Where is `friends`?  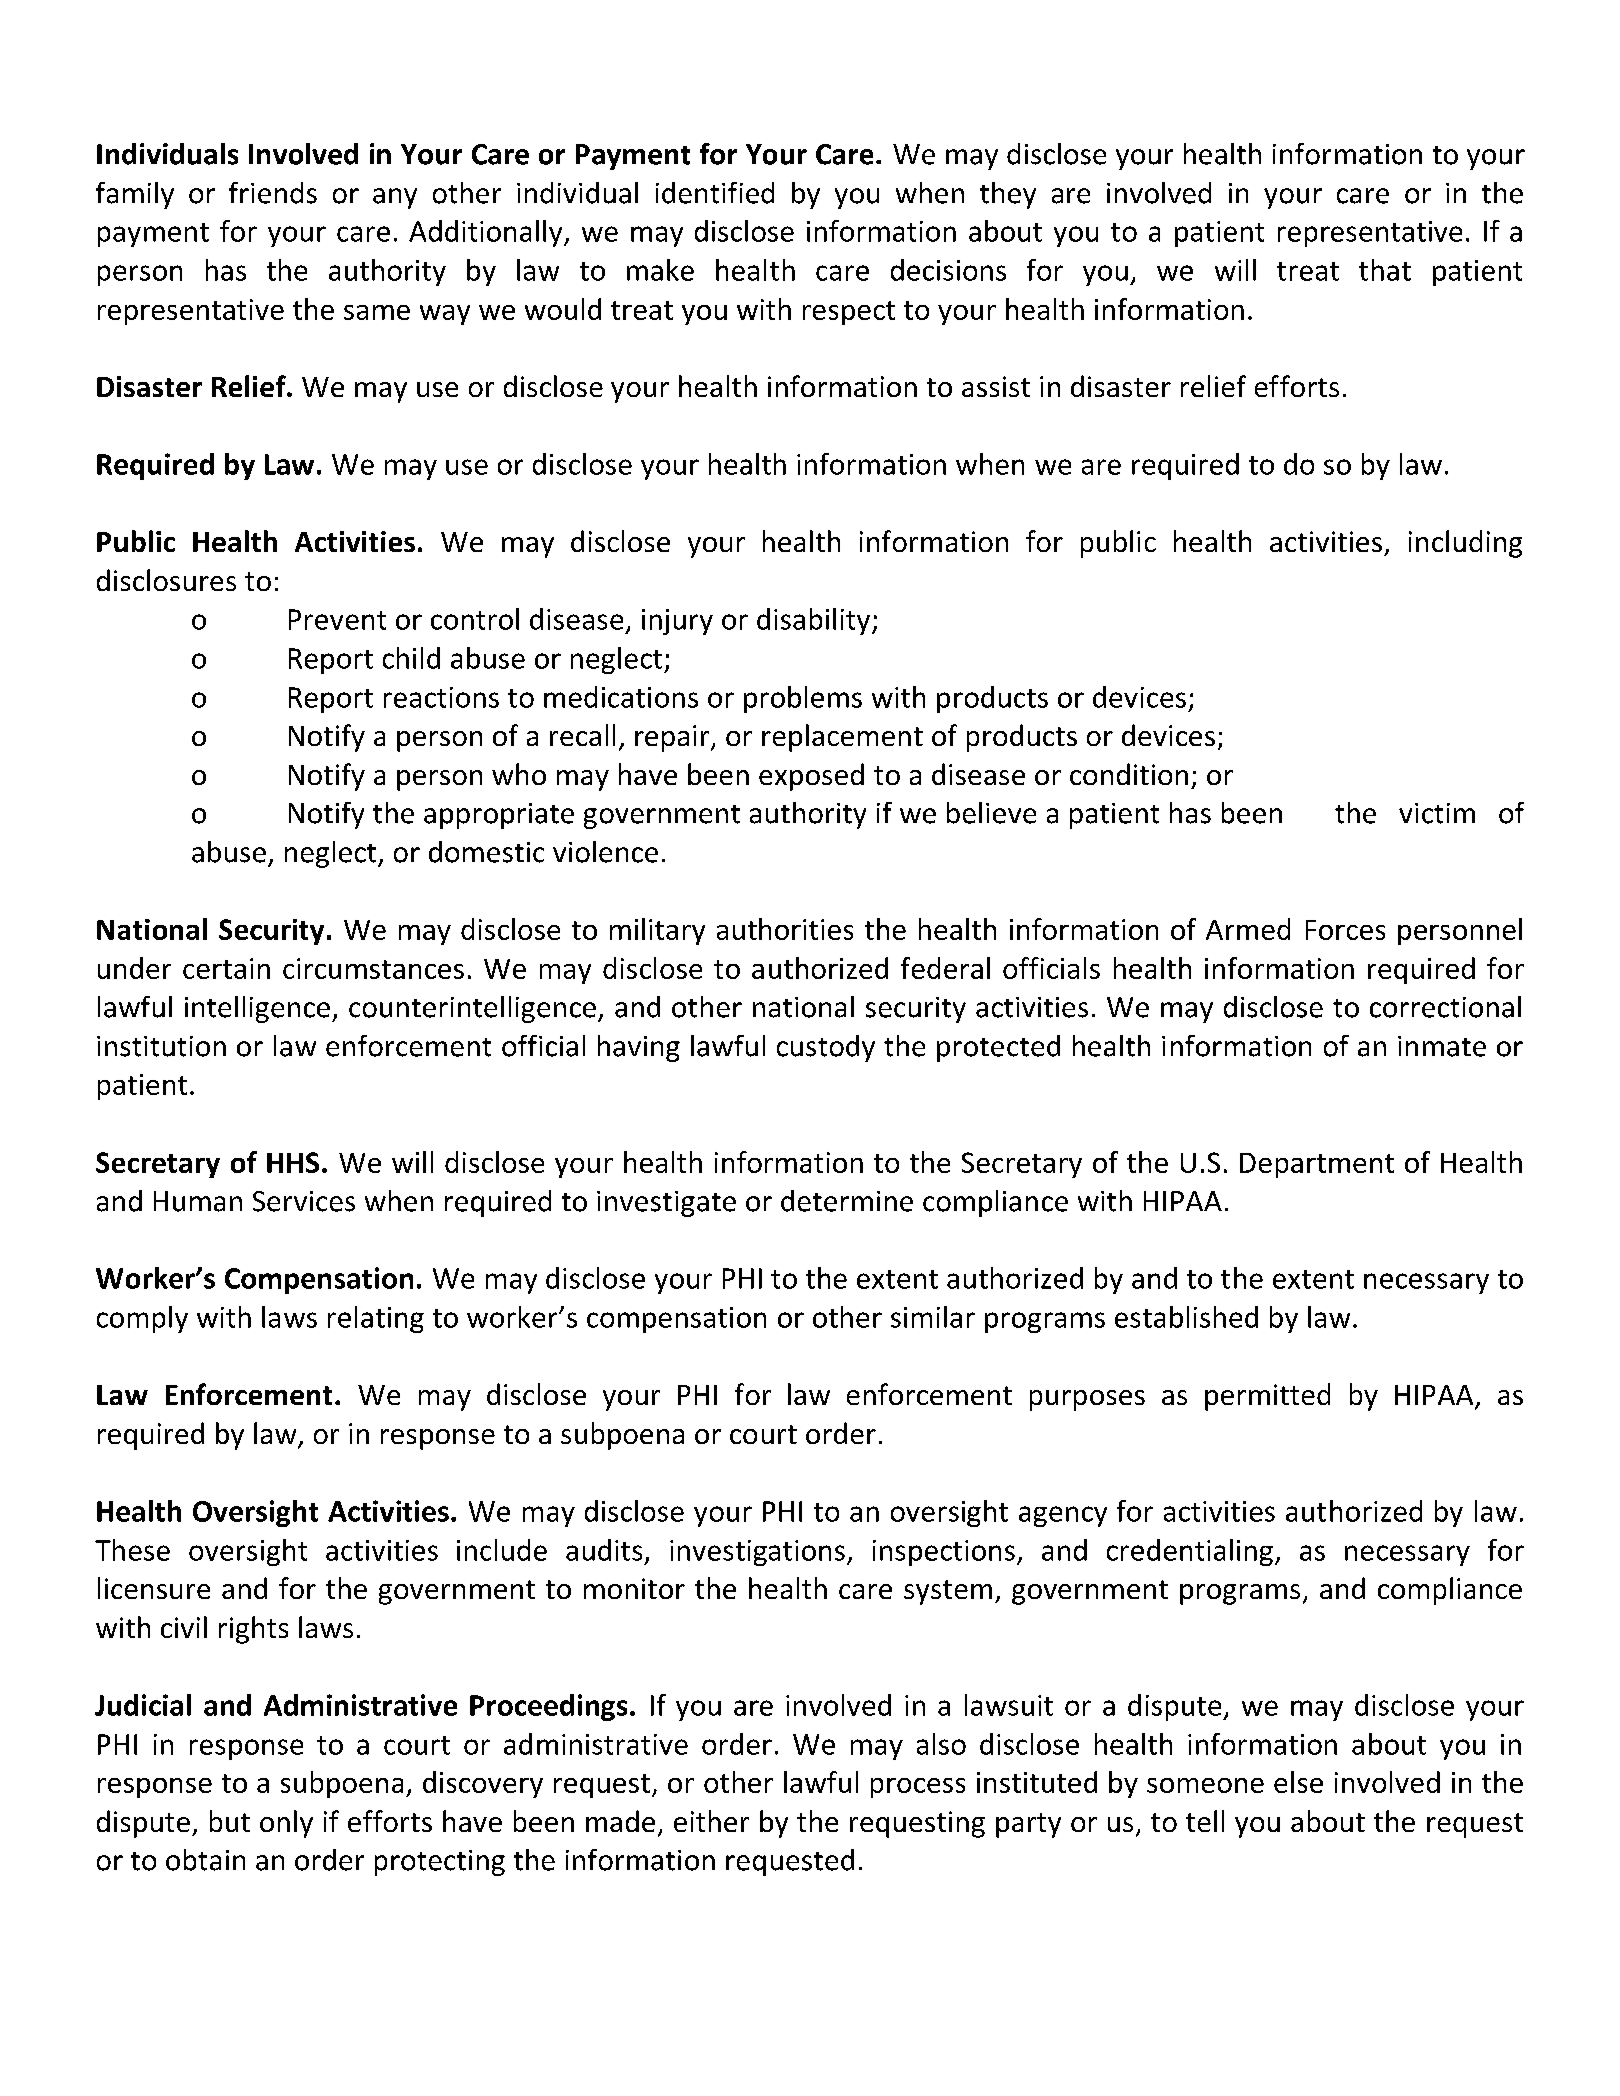 friends is located at coordinates (273, 193).
